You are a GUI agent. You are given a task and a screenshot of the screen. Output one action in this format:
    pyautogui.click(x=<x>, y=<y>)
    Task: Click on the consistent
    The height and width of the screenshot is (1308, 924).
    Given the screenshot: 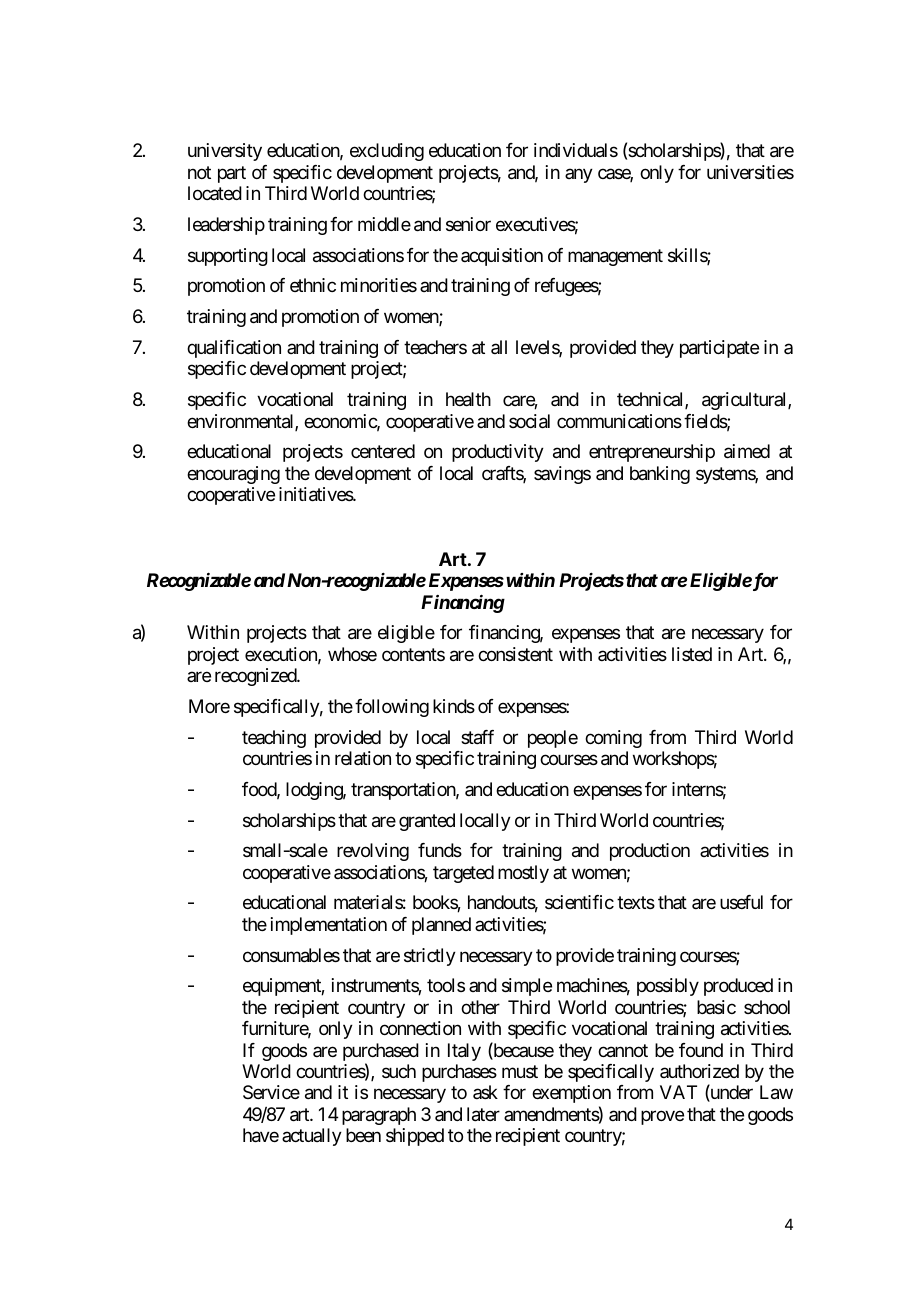 What is the action you would take?
    pyautogui.click(x=515, y=654)
